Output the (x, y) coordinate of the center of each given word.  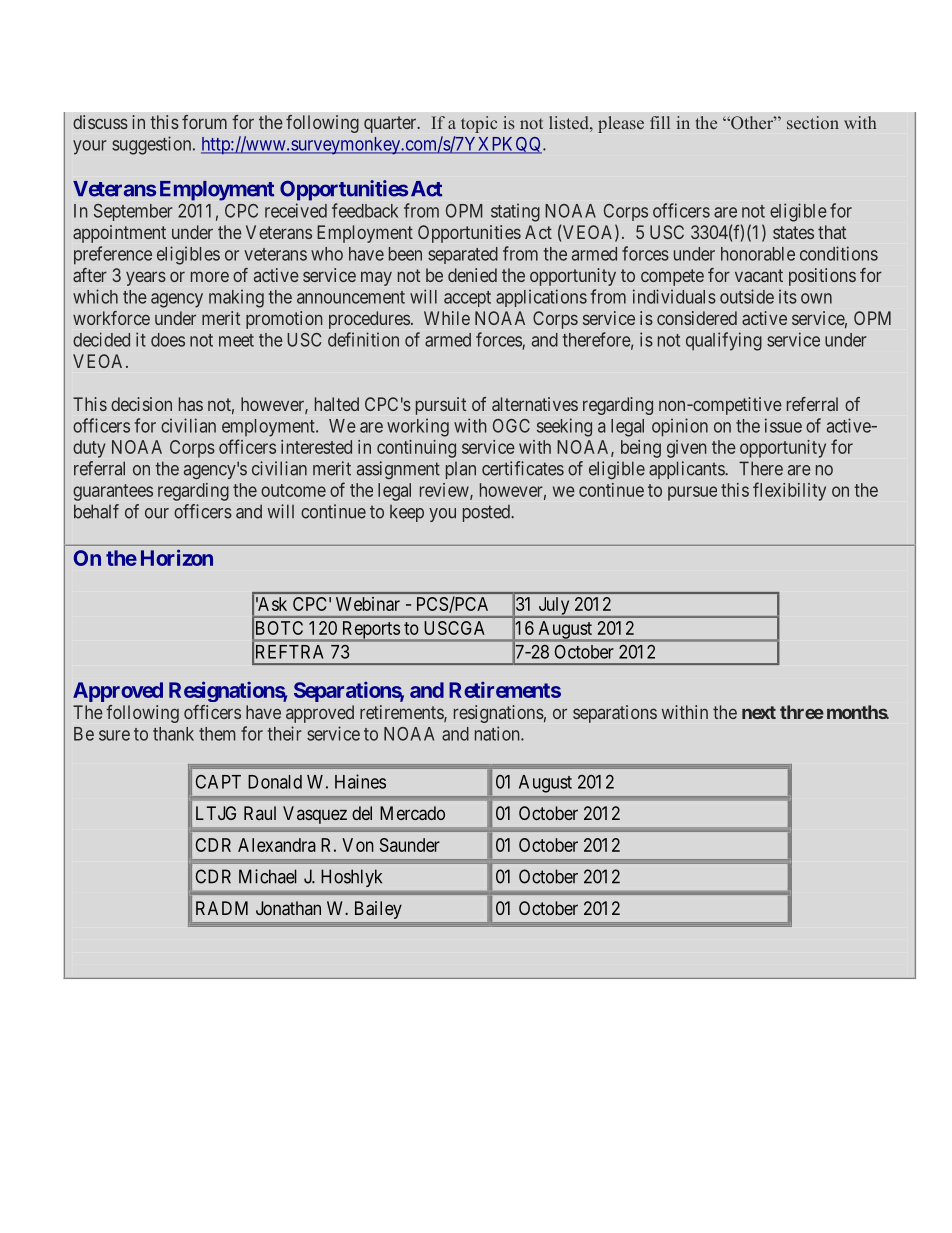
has (191, 404)
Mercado (412, 813)
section (813, 122)
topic (479, 124)
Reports (370, 631)
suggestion (153, 145)
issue (783, 425)
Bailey (378, 910)
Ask (271, 604)
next (759, 712)
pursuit (441, 406)
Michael (268, 876)
